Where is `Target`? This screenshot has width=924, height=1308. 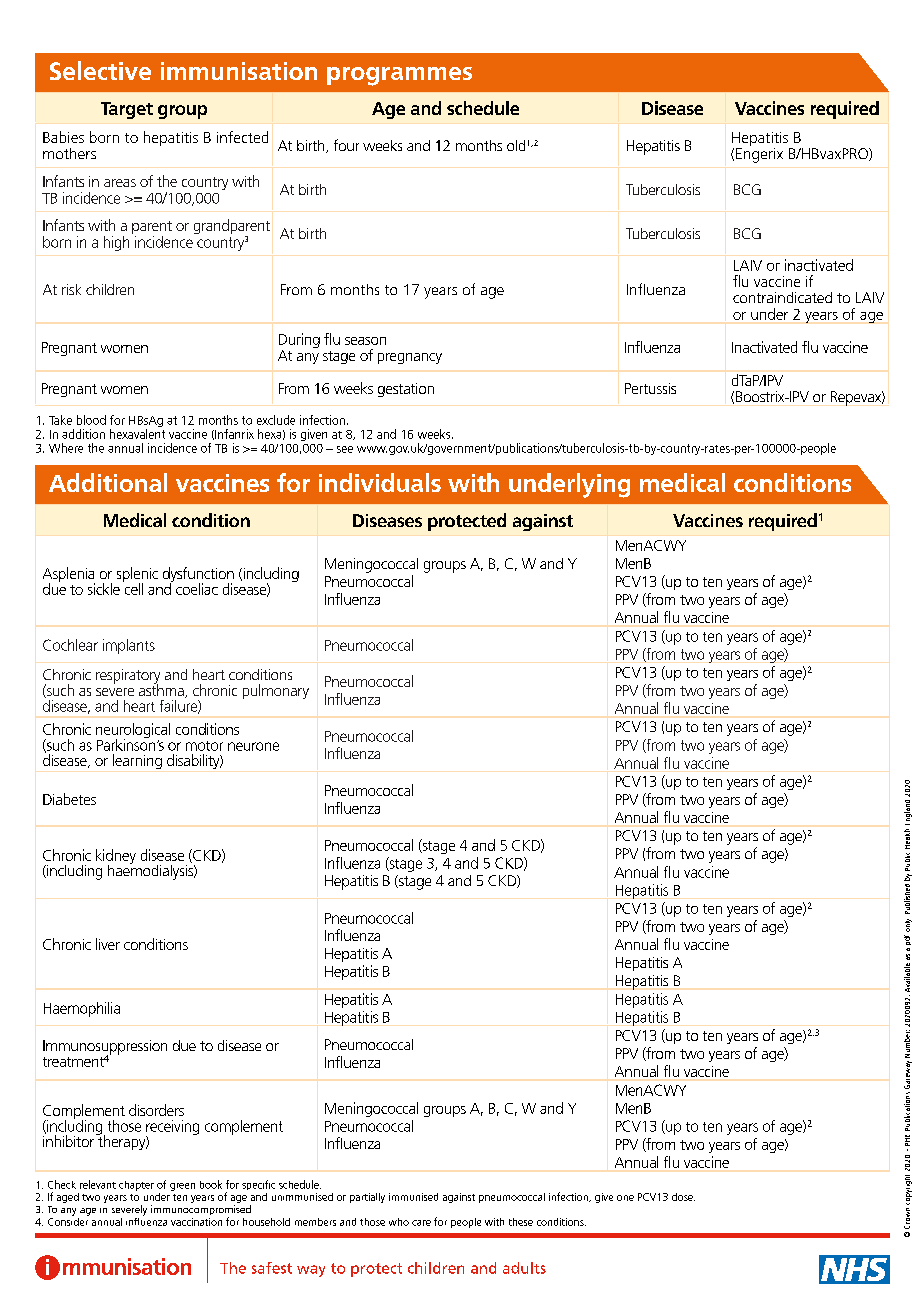
Target is located at coordinates (127, 110).
